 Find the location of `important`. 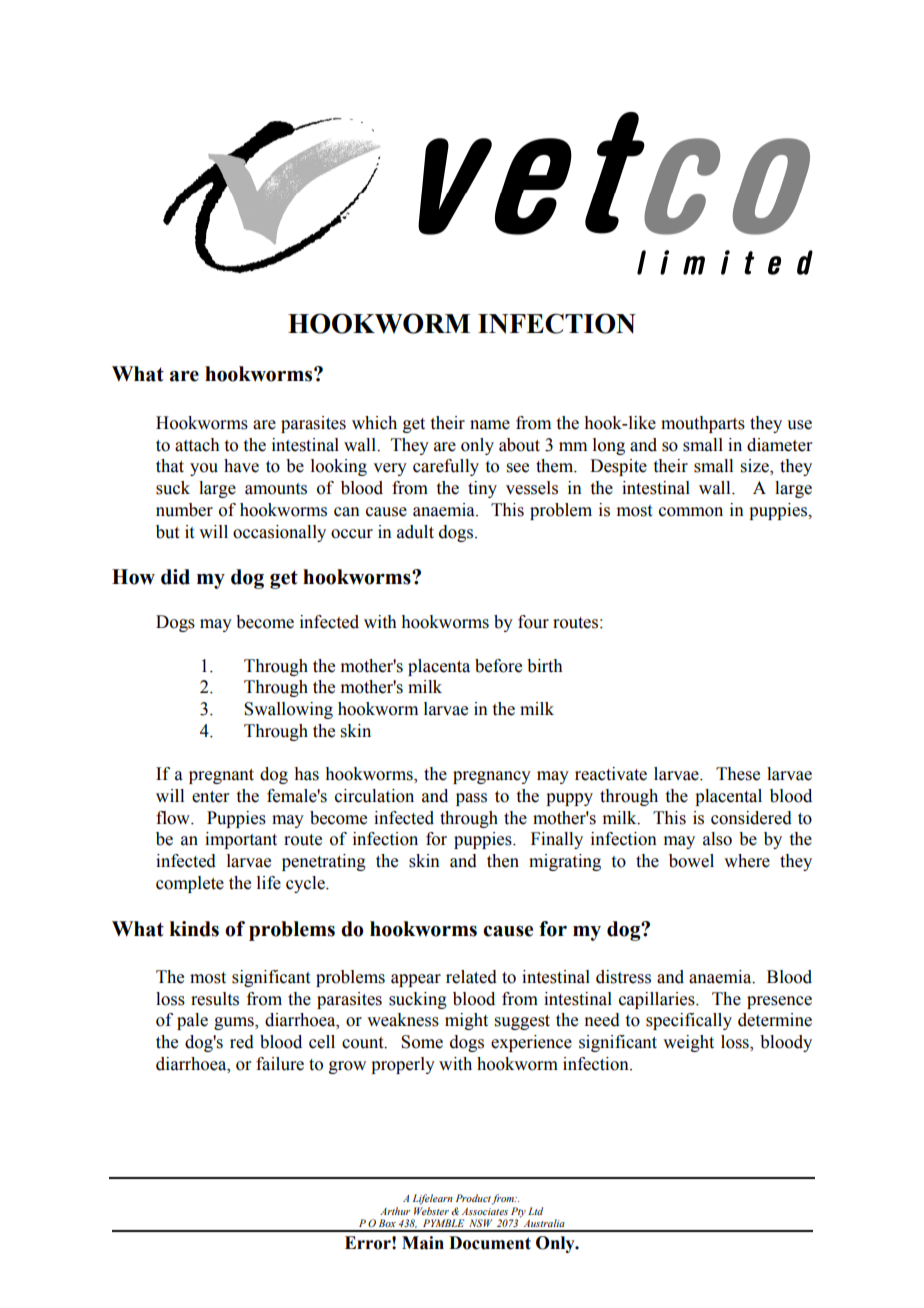

important is located at coordinates (241, 840).
